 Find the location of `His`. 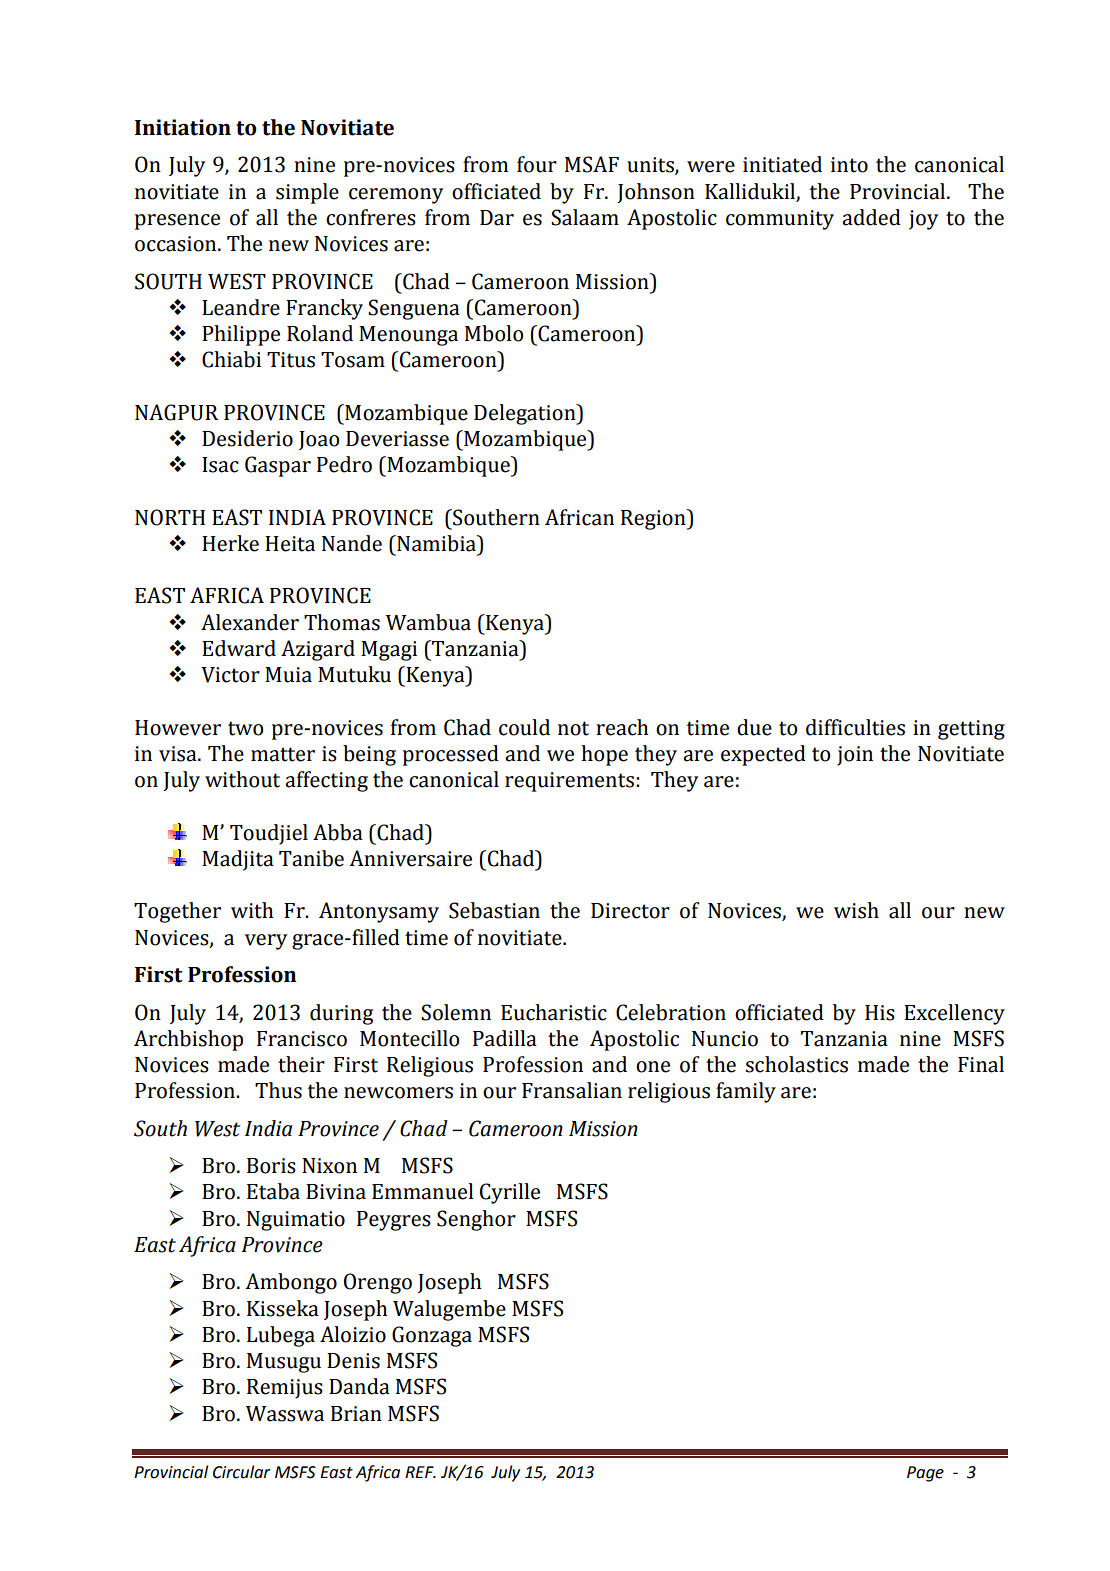

His is located at coordinates (880, 1013).
